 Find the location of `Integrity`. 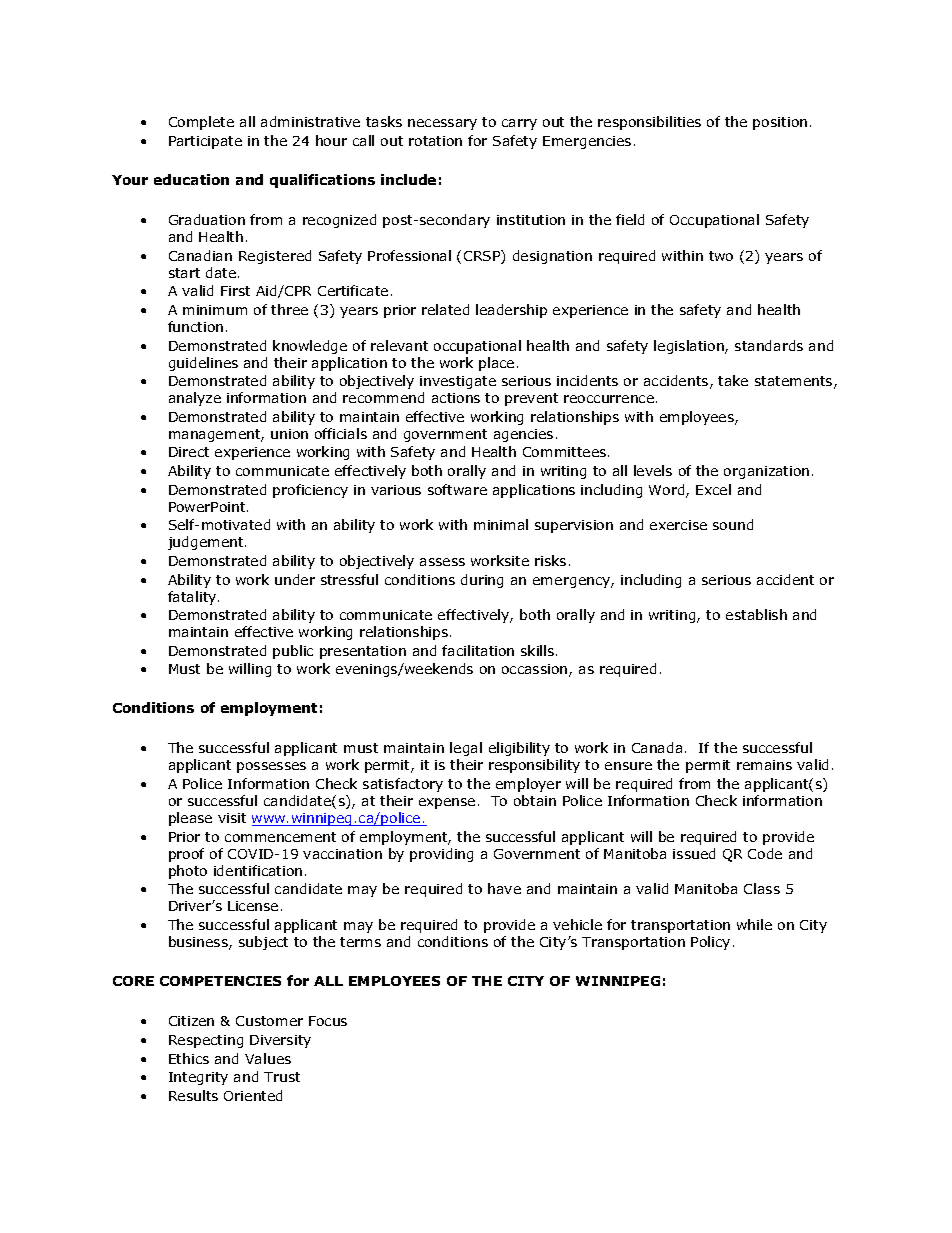

Integrity is located at coordinates (198, 1078).
